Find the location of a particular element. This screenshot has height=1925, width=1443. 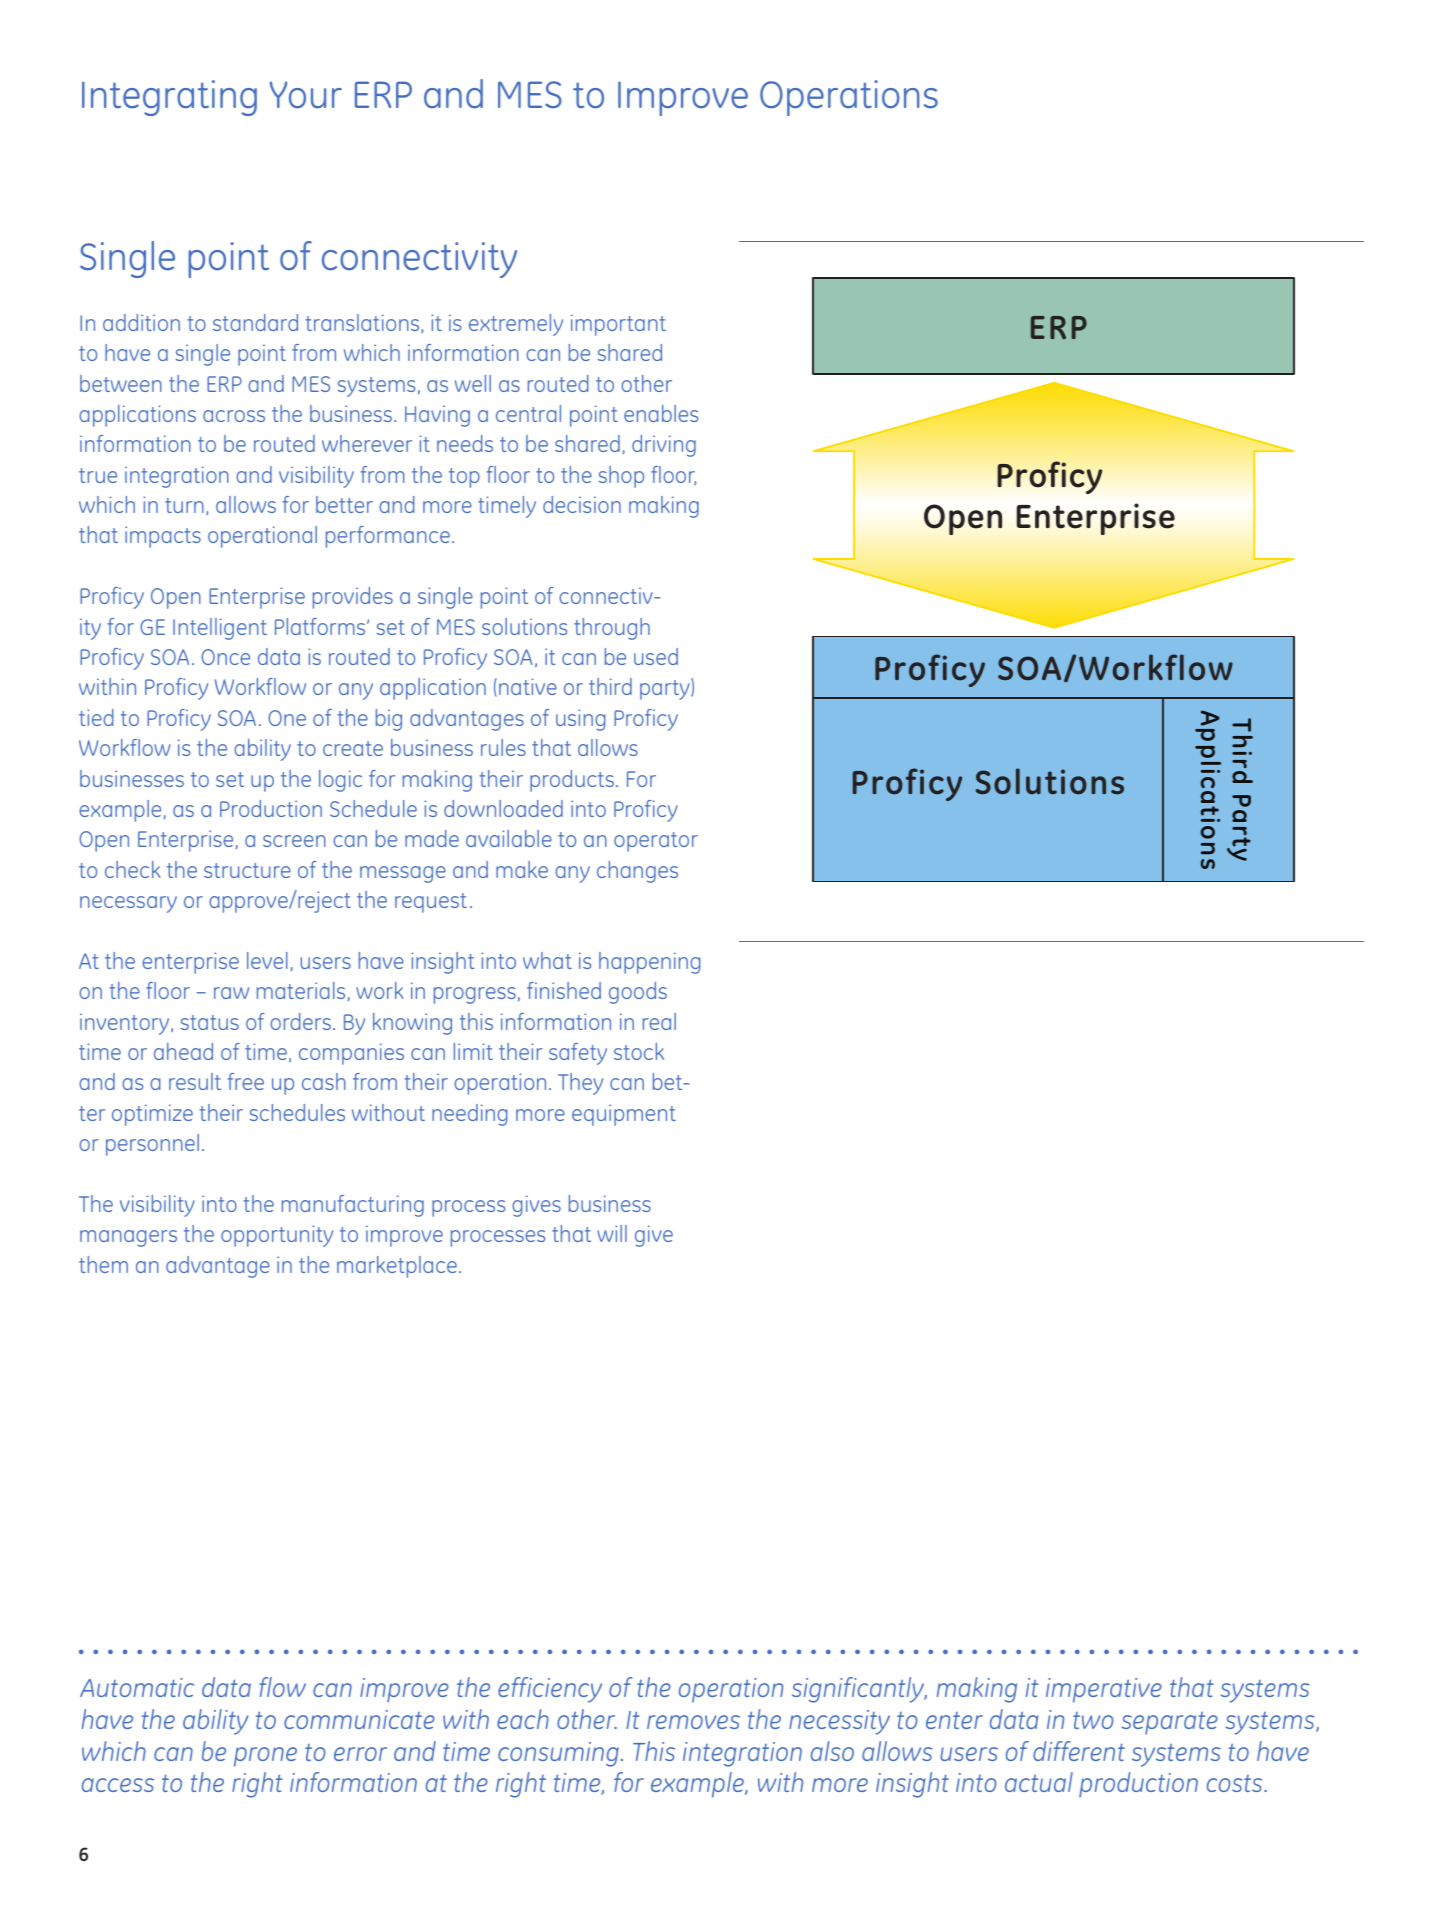

important is located at coordinates (618, 325).
